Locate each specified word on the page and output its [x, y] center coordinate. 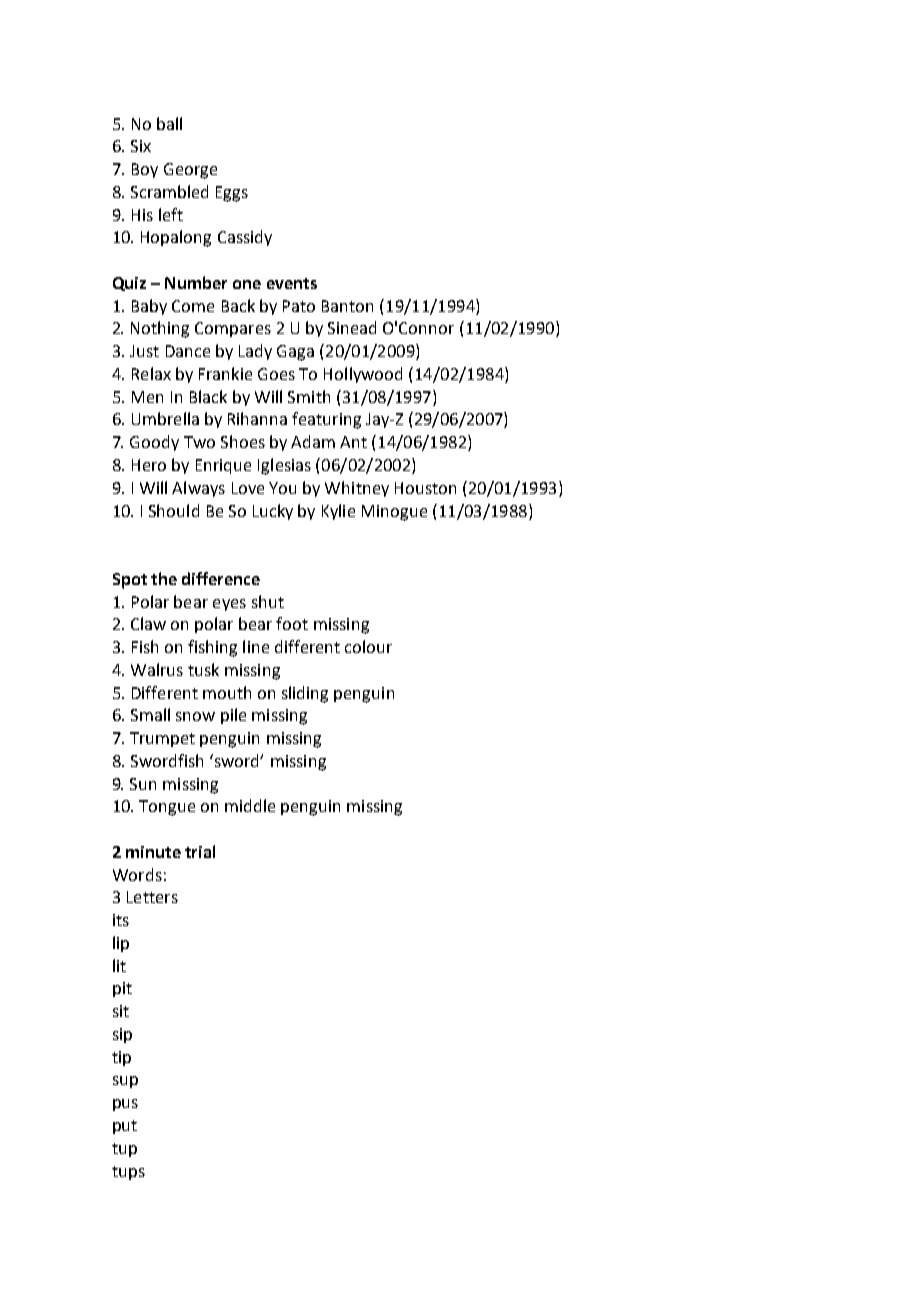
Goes [276, 374]
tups [128, 1173]
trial [200, 851]
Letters [152, 897]
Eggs [232, 194]
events [292, 283]
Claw [148, 623]
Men [147, 397]
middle [250, 805]
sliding [305, 694]
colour [368, 646]
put [125, 1127]
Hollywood [363, 375]
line [256, 646]
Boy [145, 170]
